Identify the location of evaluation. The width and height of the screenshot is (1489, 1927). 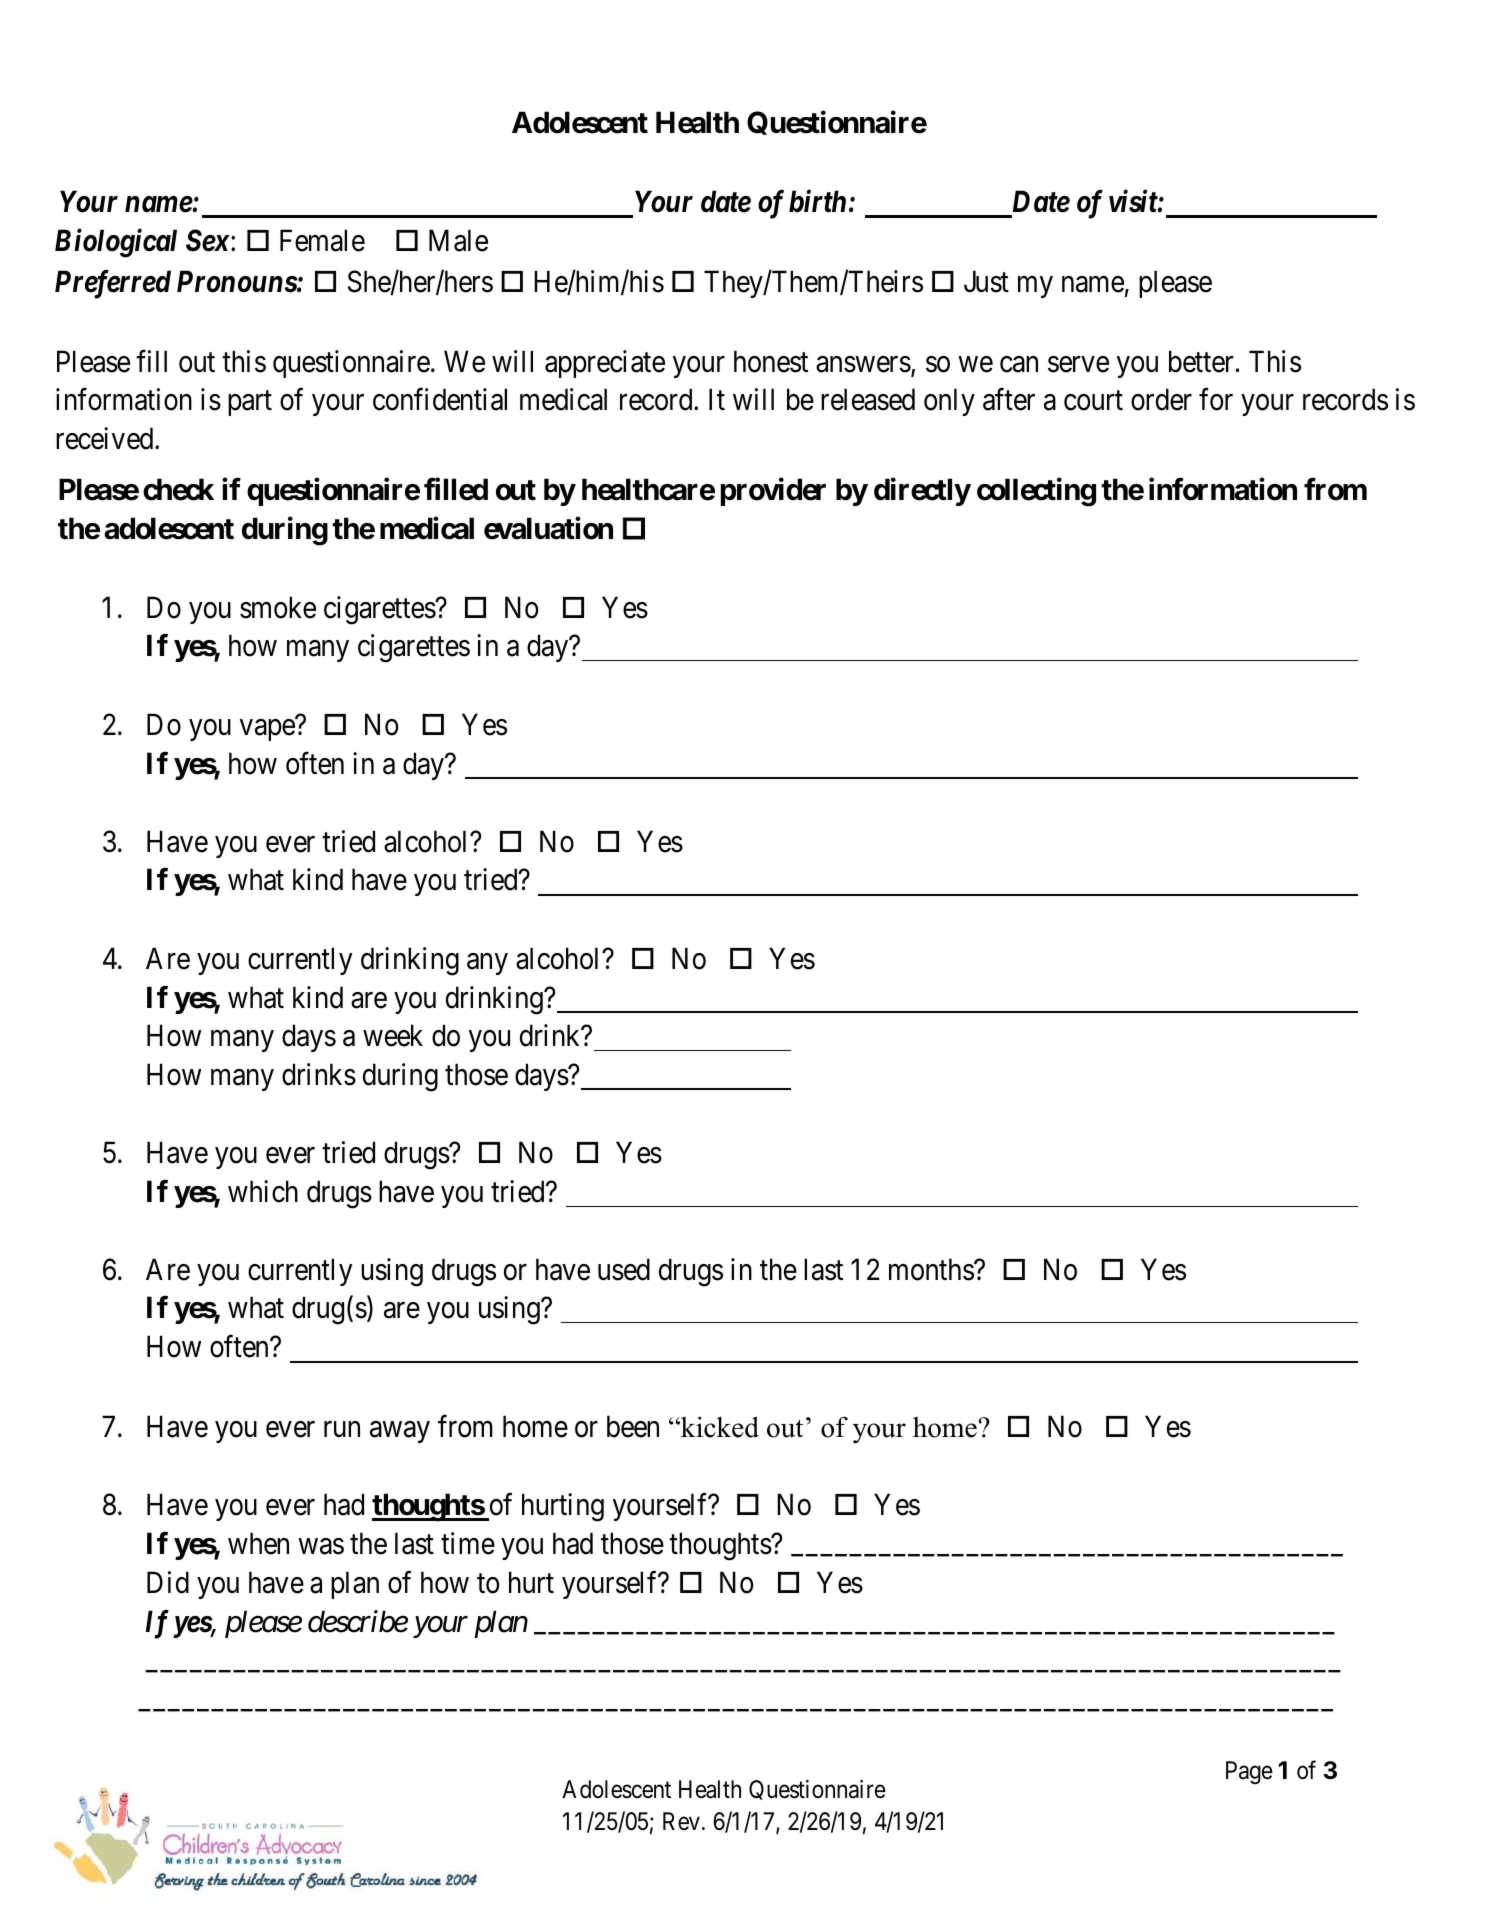
(548, 528).
